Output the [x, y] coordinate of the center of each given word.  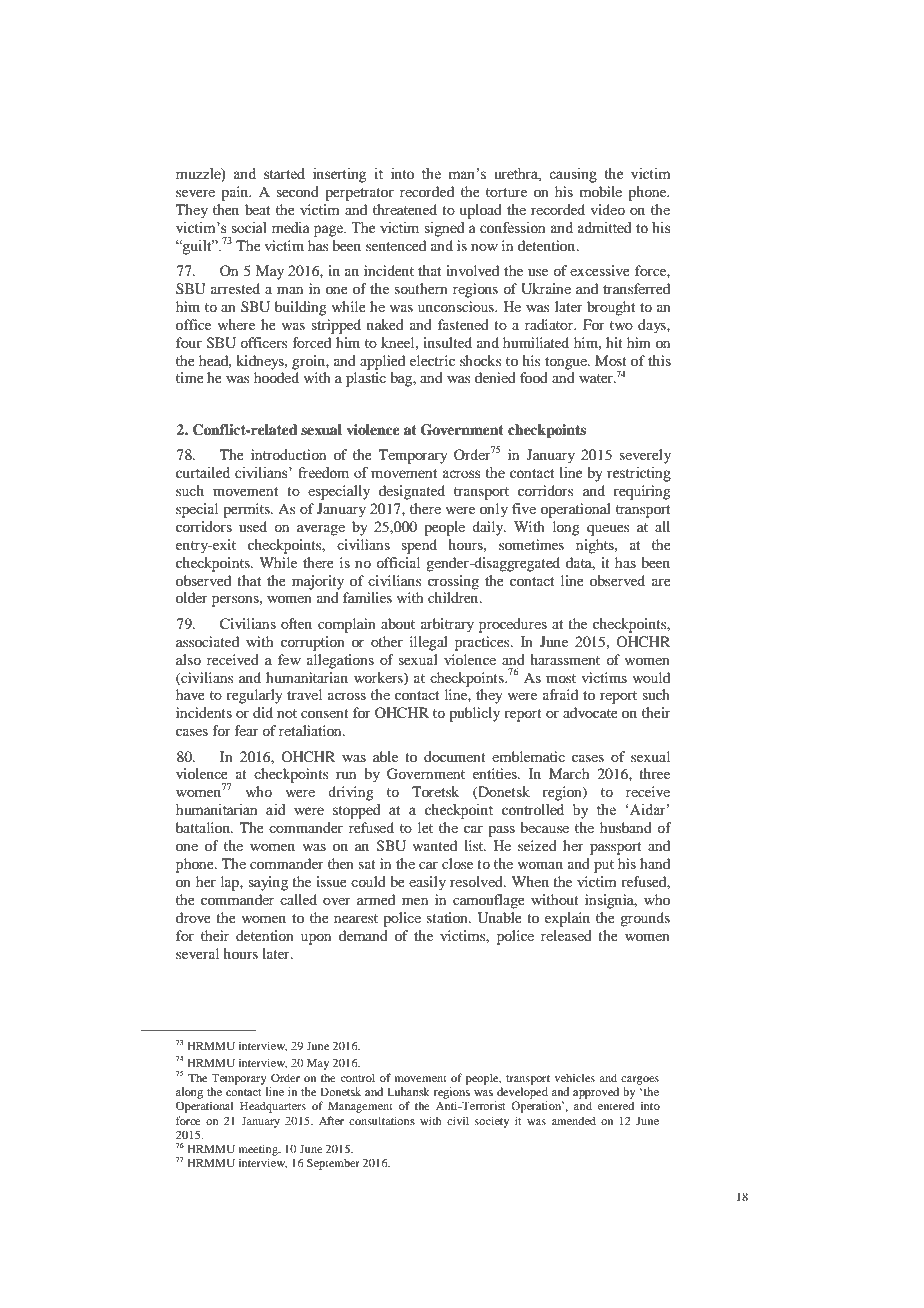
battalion [204, 827]
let [425, 827]
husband [626, 827]
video [608, 209]
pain [236, 193]
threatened [405, 209]
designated [412, 492]
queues [608, 530]
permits [247, 510]
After [331, 1120]
